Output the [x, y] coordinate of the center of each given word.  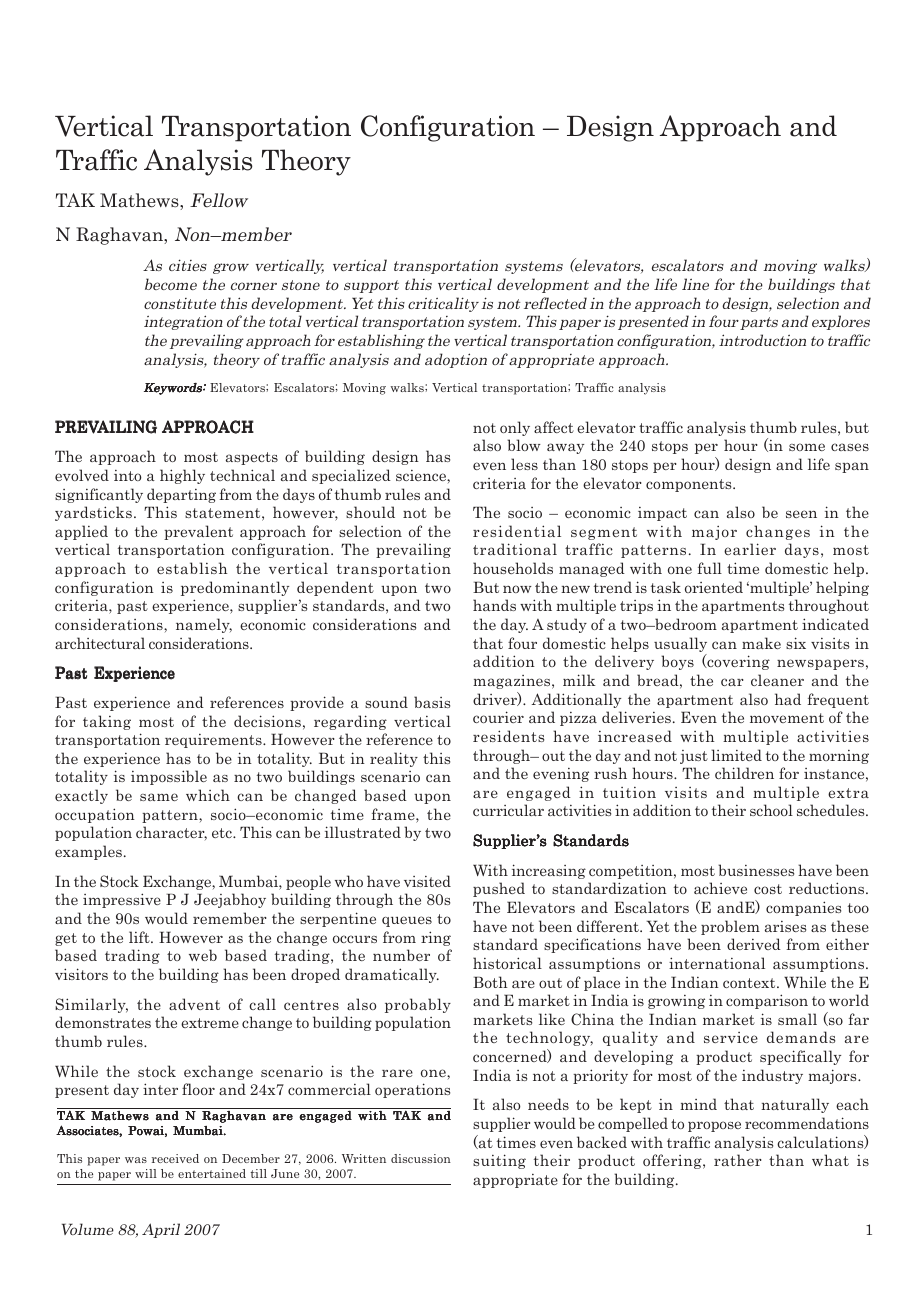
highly [182, 476]
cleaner [777, 680]
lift [140, 937]
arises [785, 926]
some [807, 447]
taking [107, 722]
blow [524, 445]
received [175, 1158]
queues [407, 921]
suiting [499, 1161]
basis [432, 702]
